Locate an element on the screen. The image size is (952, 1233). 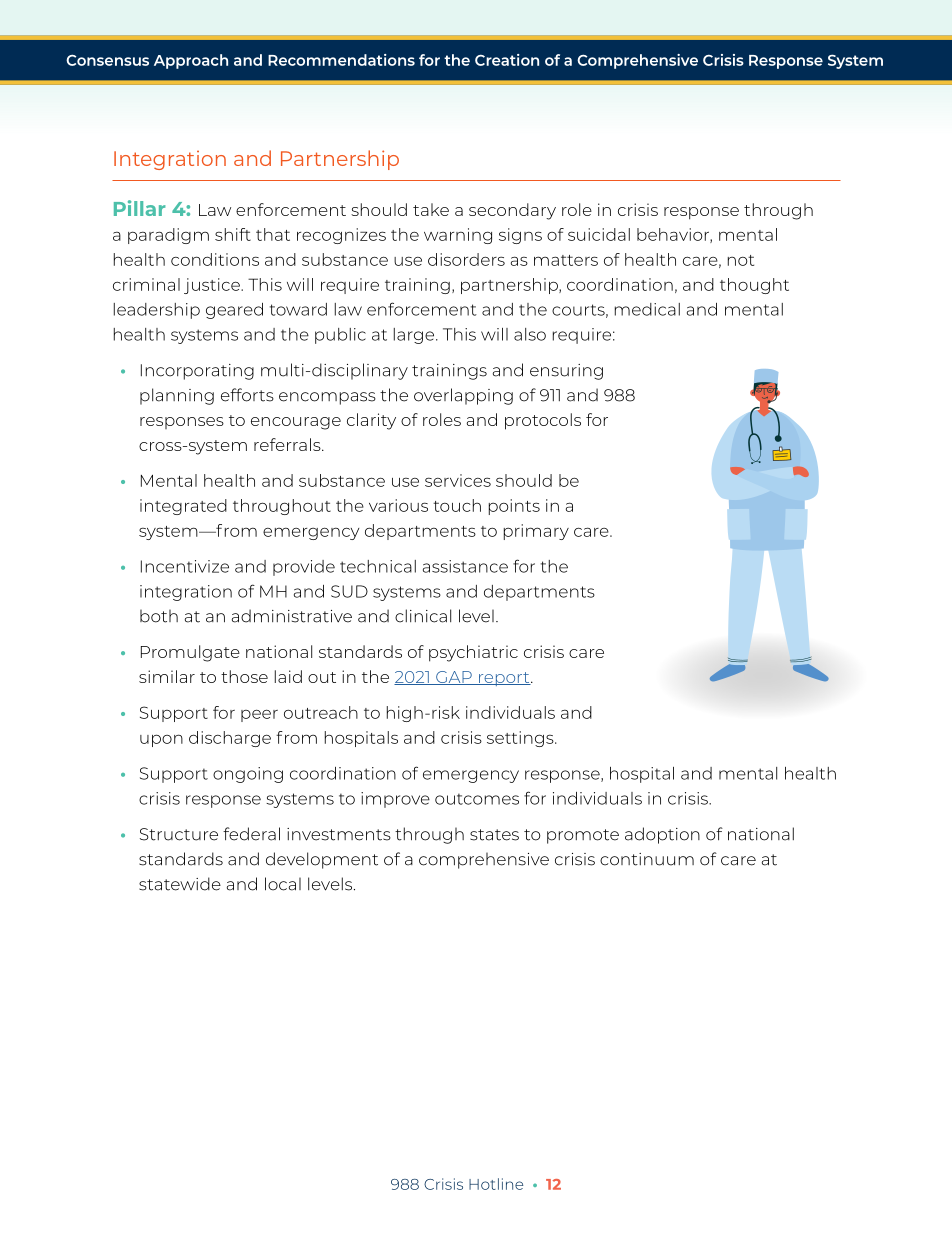
Creation is located at coordinates (507, 60).
